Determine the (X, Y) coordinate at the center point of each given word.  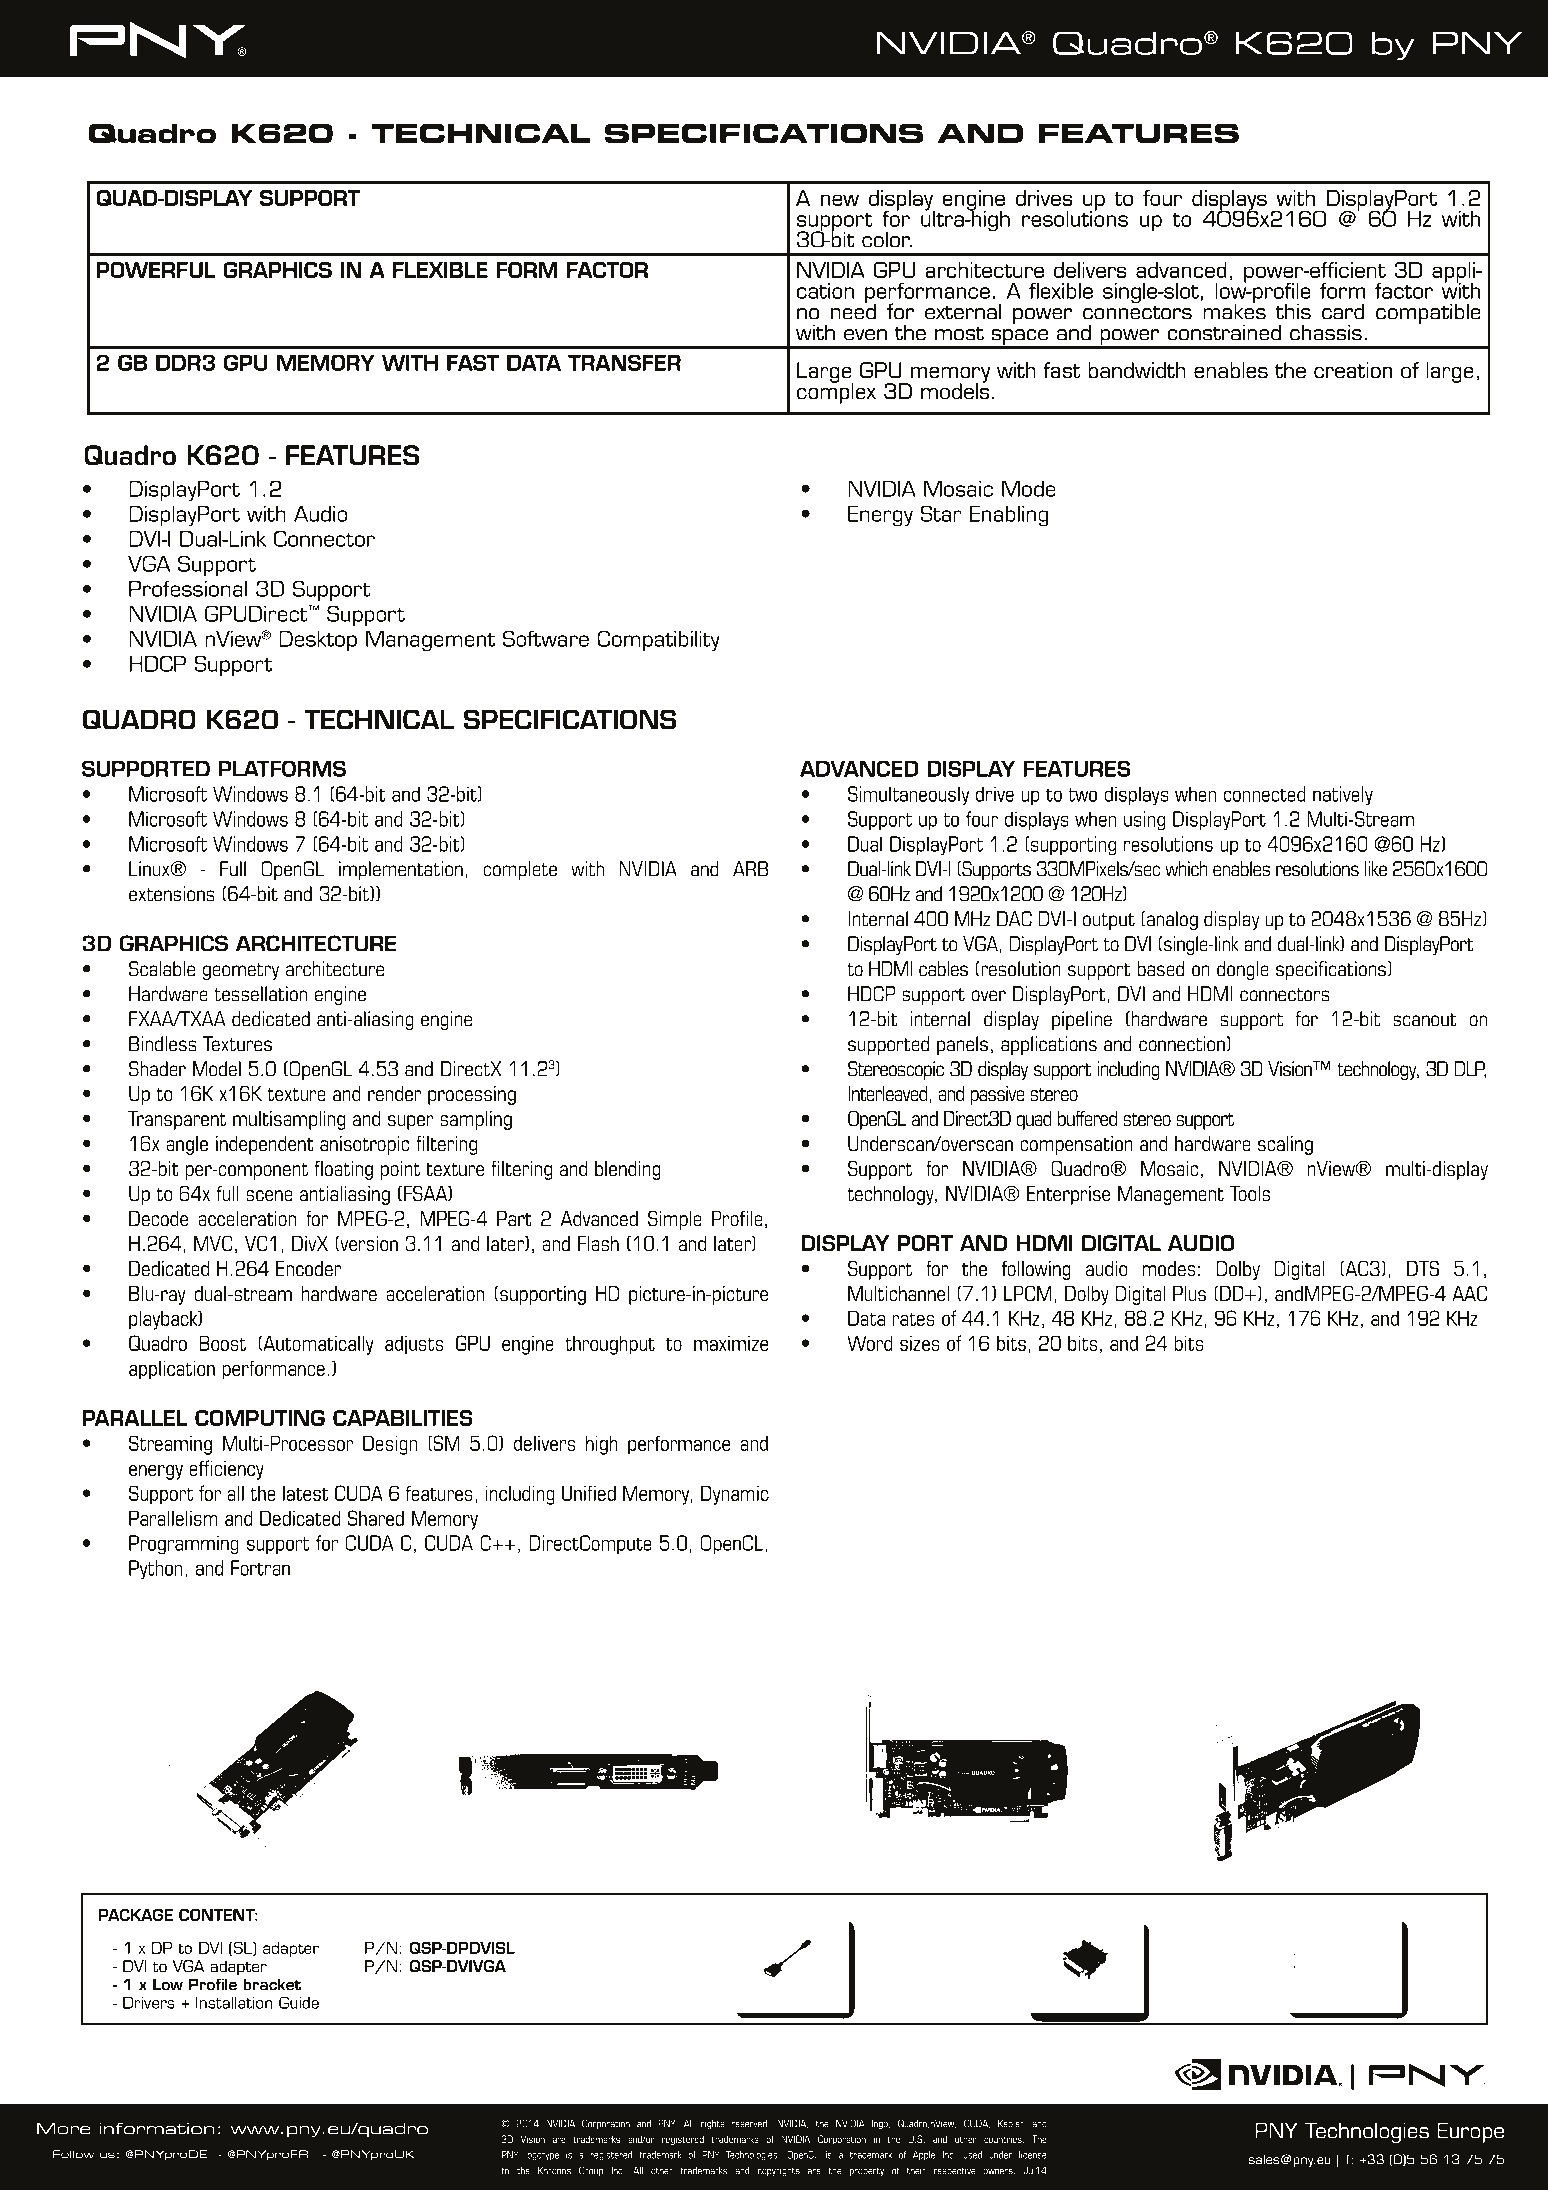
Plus (1189, 1293)
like (1376, 869)
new (840, 200)
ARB (750, 869)
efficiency (226, 1470)
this (1293, 311)
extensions (172, 894)
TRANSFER (624, 362)
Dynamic (735, 1495)
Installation (234, 2002)
